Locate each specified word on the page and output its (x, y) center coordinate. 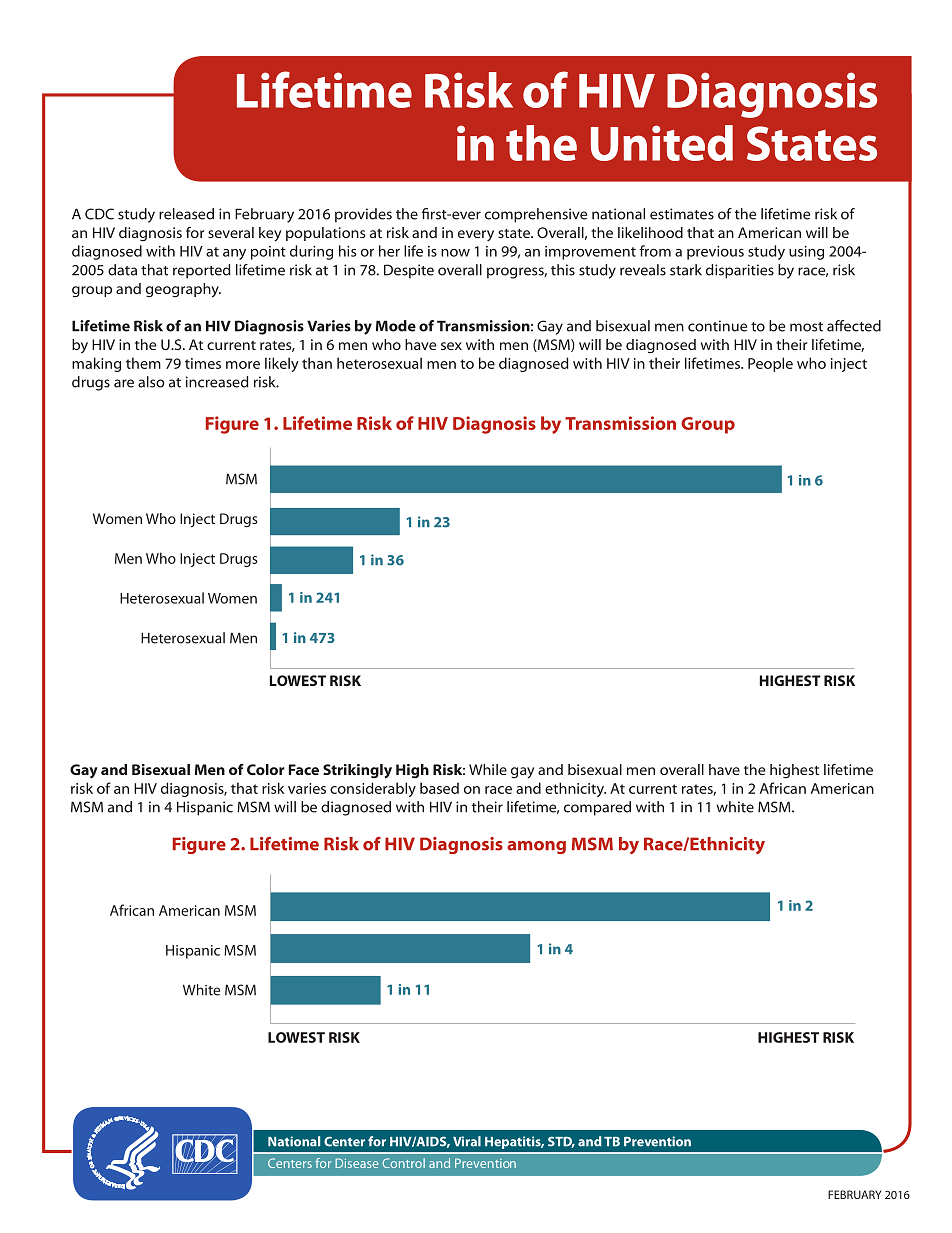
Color (266, 769)
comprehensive (536, 215)
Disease (357, 1163)
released (186, 214)
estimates (682, 214)
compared (597, 808)
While (488, 769)
